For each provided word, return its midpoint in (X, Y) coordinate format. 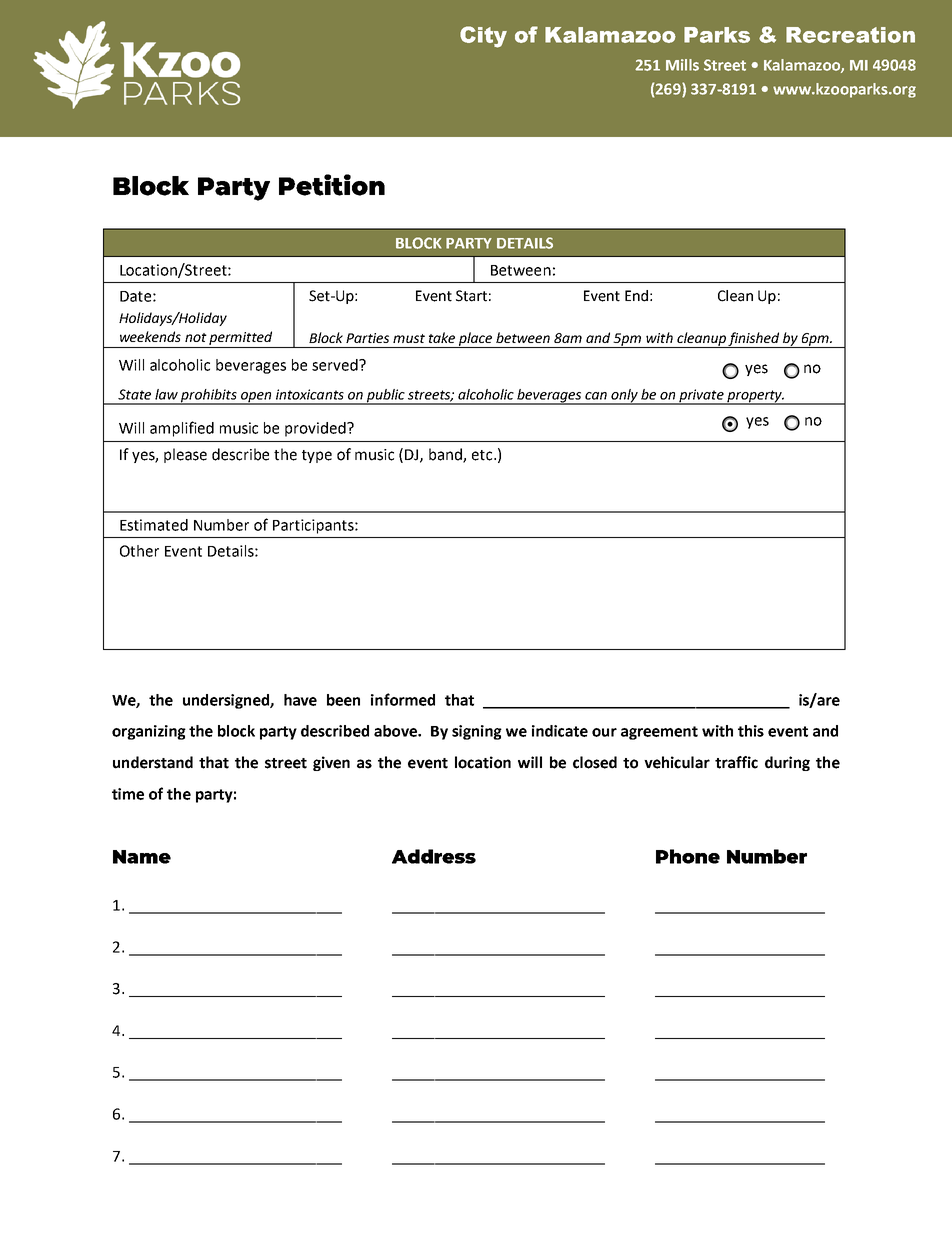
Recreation (850, 35)
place (476, 340)
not (196, 337)
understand (153, 762)
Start (471, 296)
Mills (682, 65)
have (300, 700)
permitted (240, 338)
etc (483, 455)
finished (754, 340)
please (185, 455)
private (701, 397)
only (625, 397)
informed (403, 699)
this (751, 731)
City (483, 37)
